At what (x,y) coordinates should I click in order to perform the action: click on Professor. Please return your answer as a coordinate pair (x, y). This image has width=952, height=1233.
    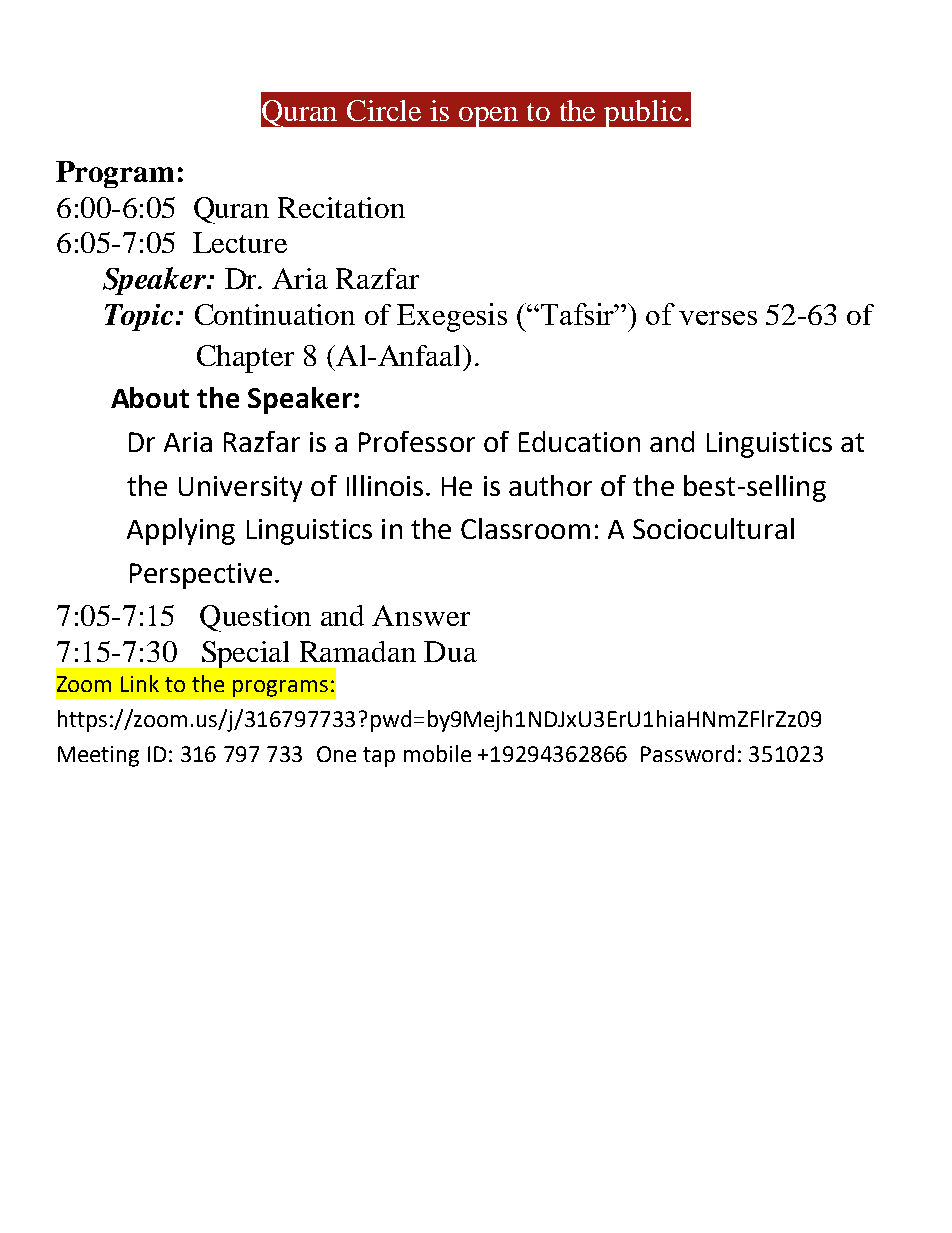
    Looking at the image, I should click on (417, 441).
